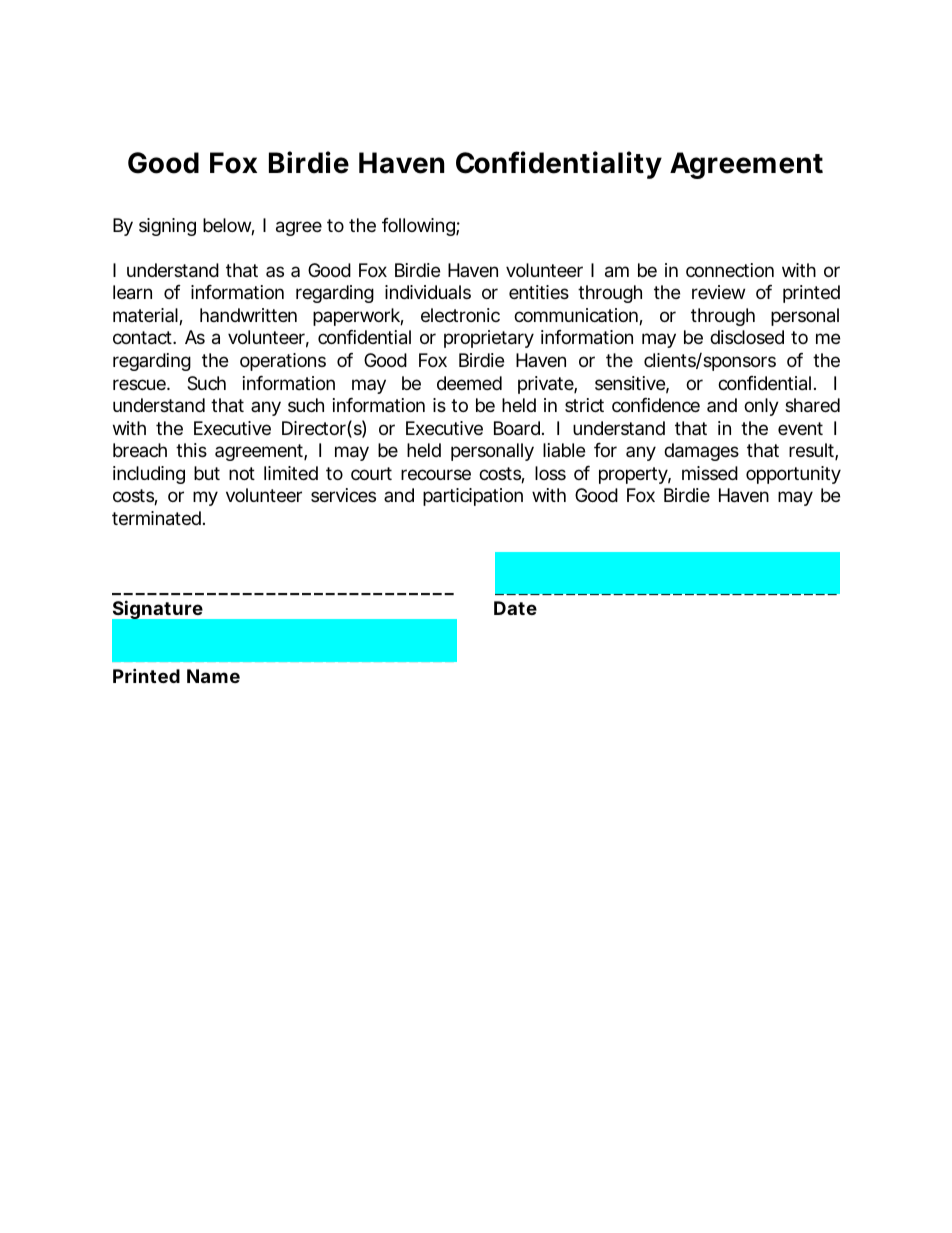 The image size is (952, 1233). What do you see at coordinates (710, 473) in the page?
I see `missed` at bounding box center [710, 473].
